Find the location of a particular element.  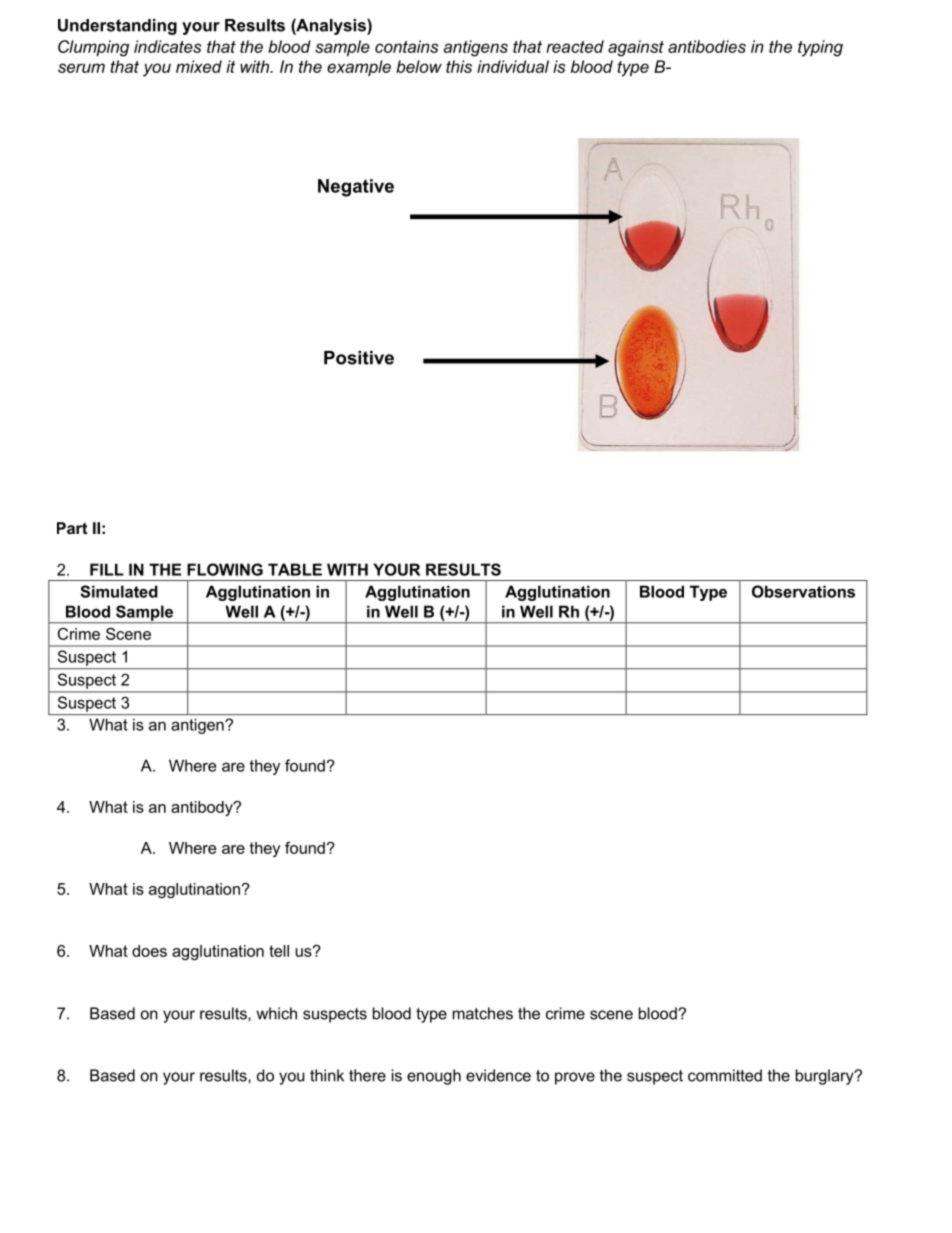

indicates is located at coordinates (167, 46).
